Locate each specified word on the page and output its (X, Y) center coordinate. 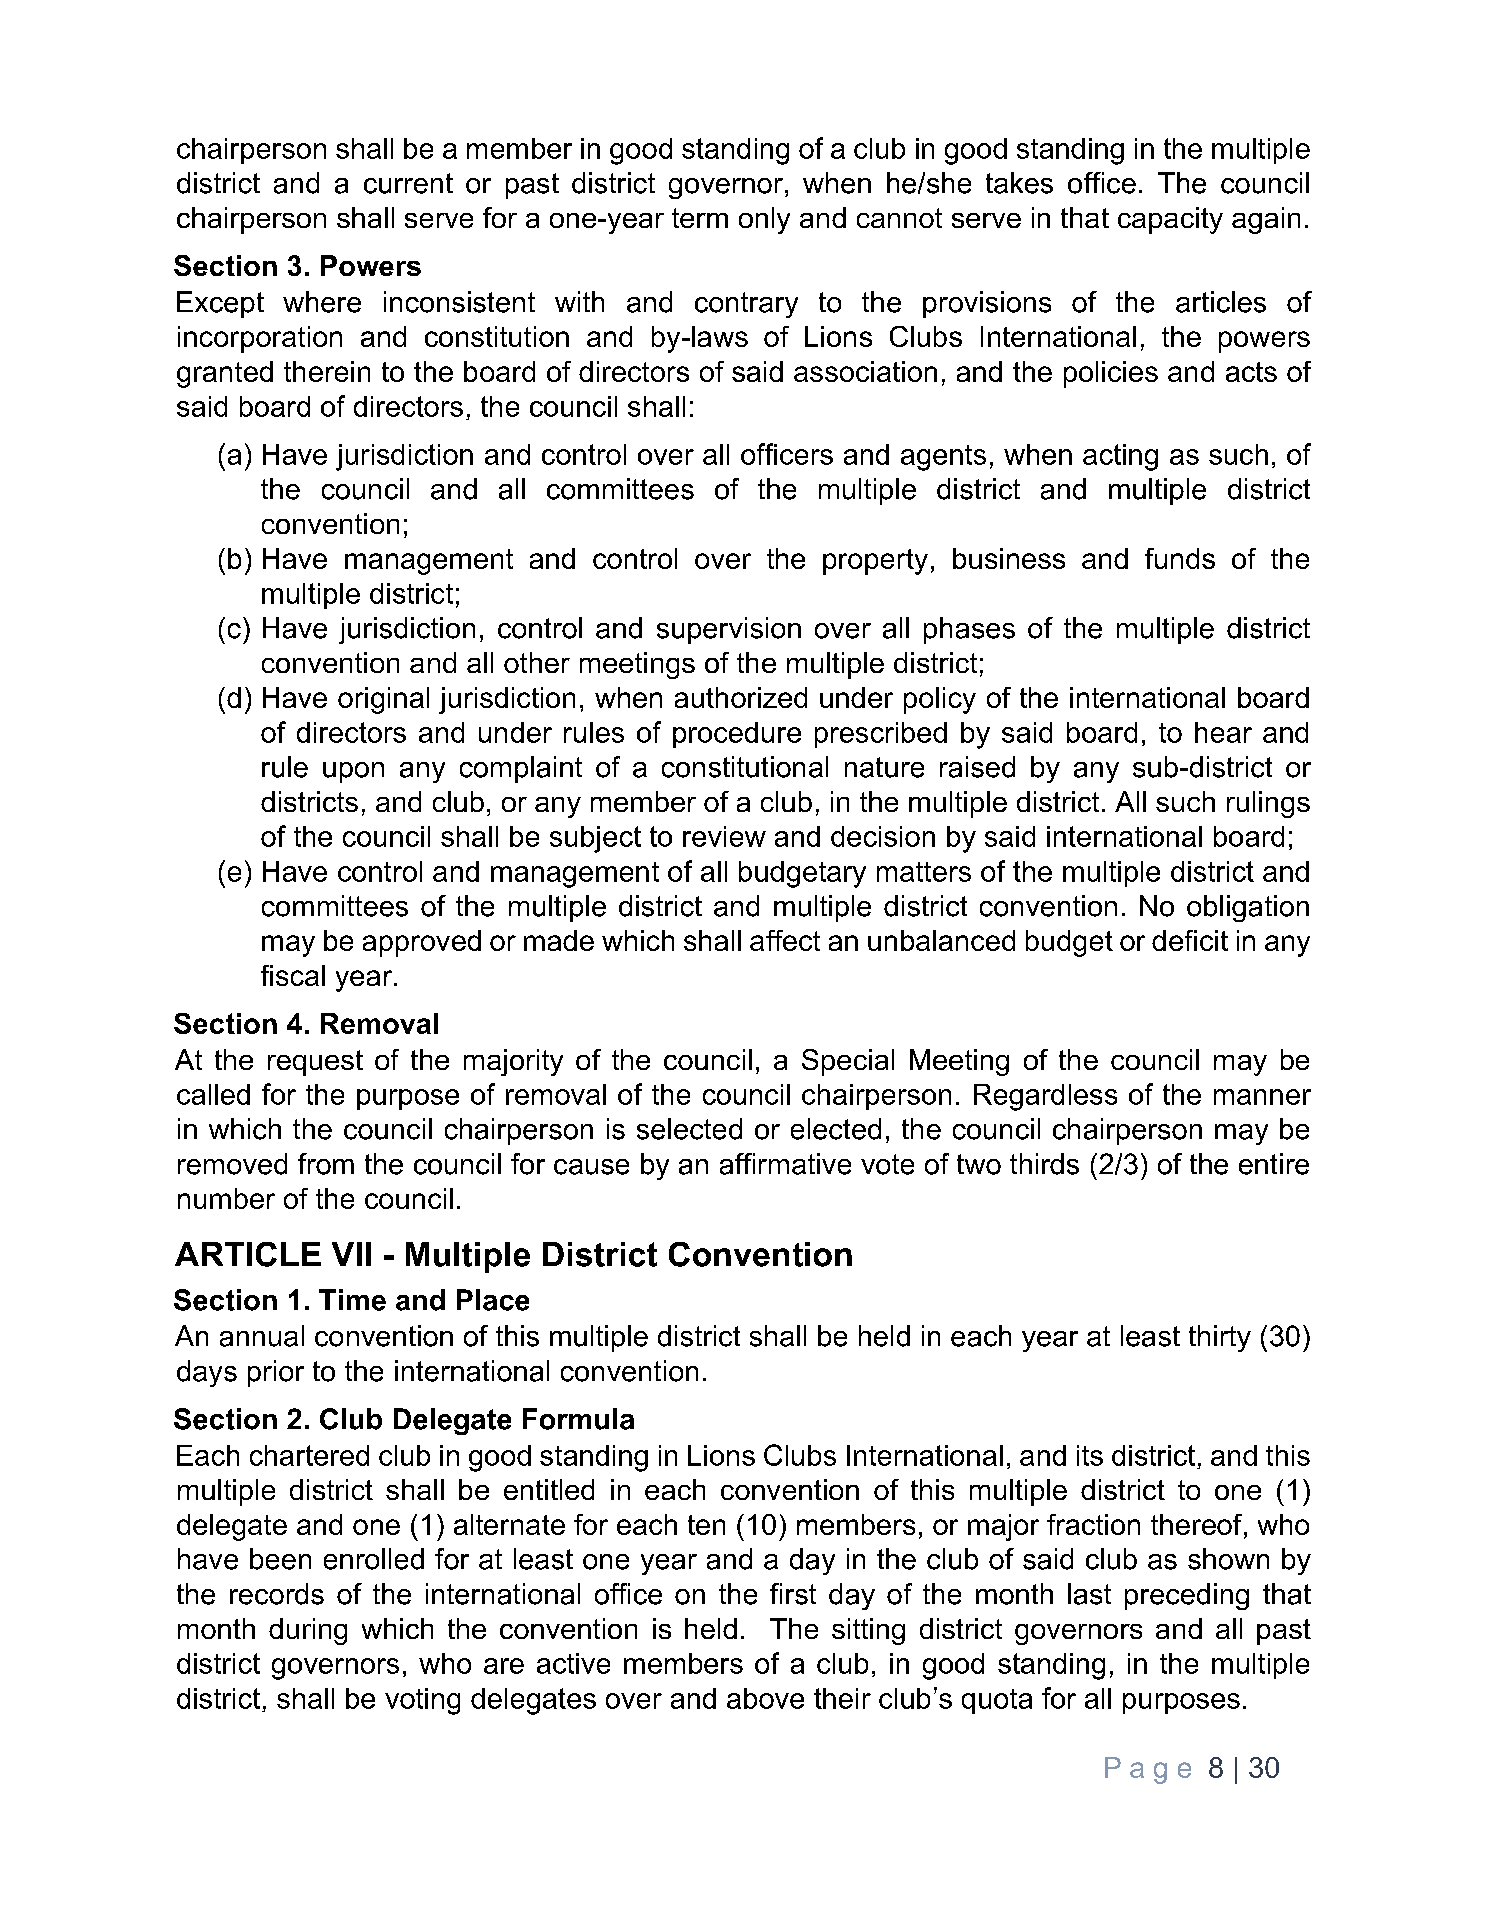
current (408, 183)
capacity (1170, 220)
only (764, 220)
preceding (1187, 1596)
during (308, 1631)
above (765, 1698)
